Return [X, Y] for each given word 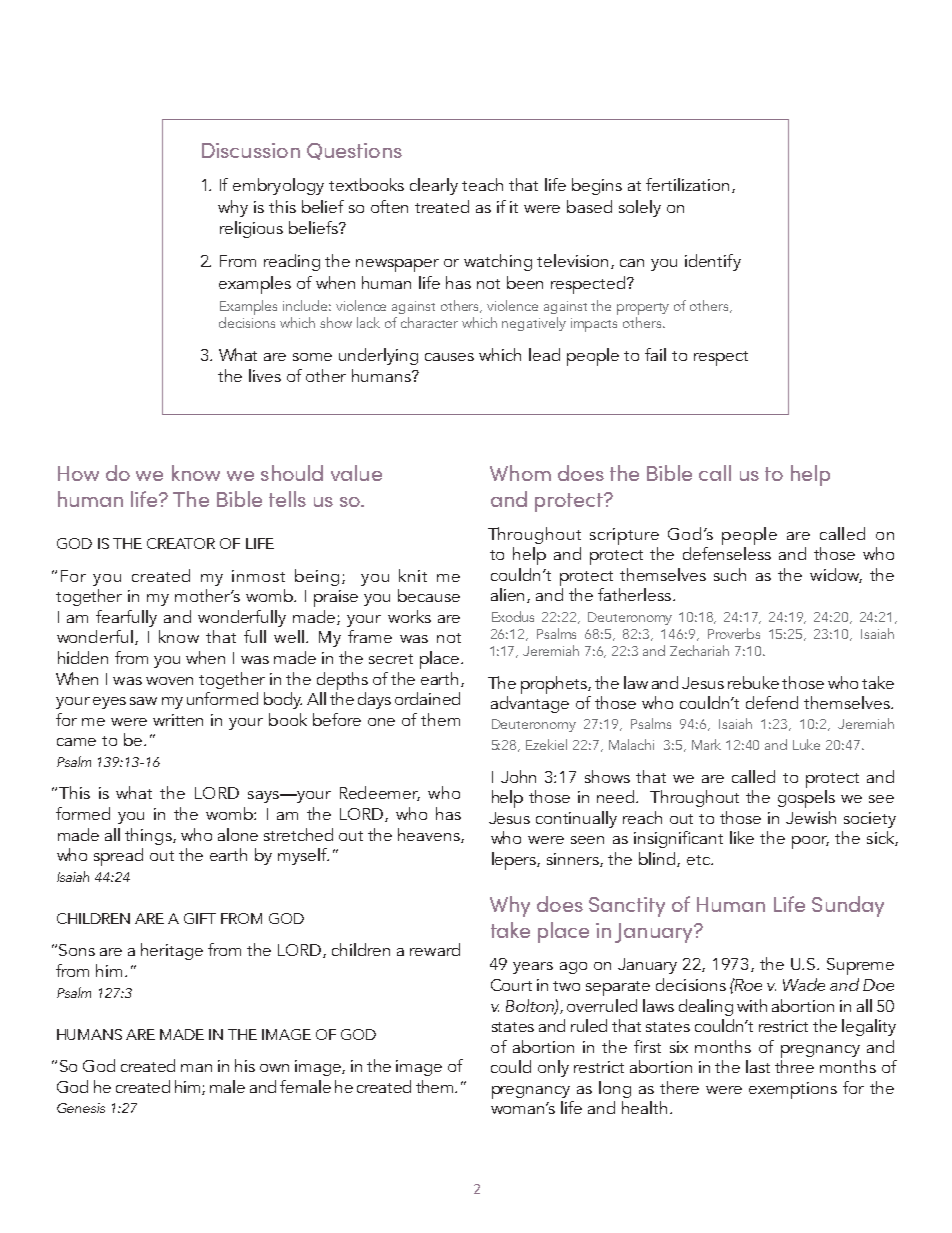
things [149, 836]
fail [655, 354]
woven [169, 681]
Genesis [81, 1108]
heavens [430, 835]
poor [810, 842]
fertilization [687, 184]
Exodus [513, 616]
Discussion [251, 150]
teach [482, 184]
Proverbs [734, 633]
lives [265, 375]
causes [449, 357]
